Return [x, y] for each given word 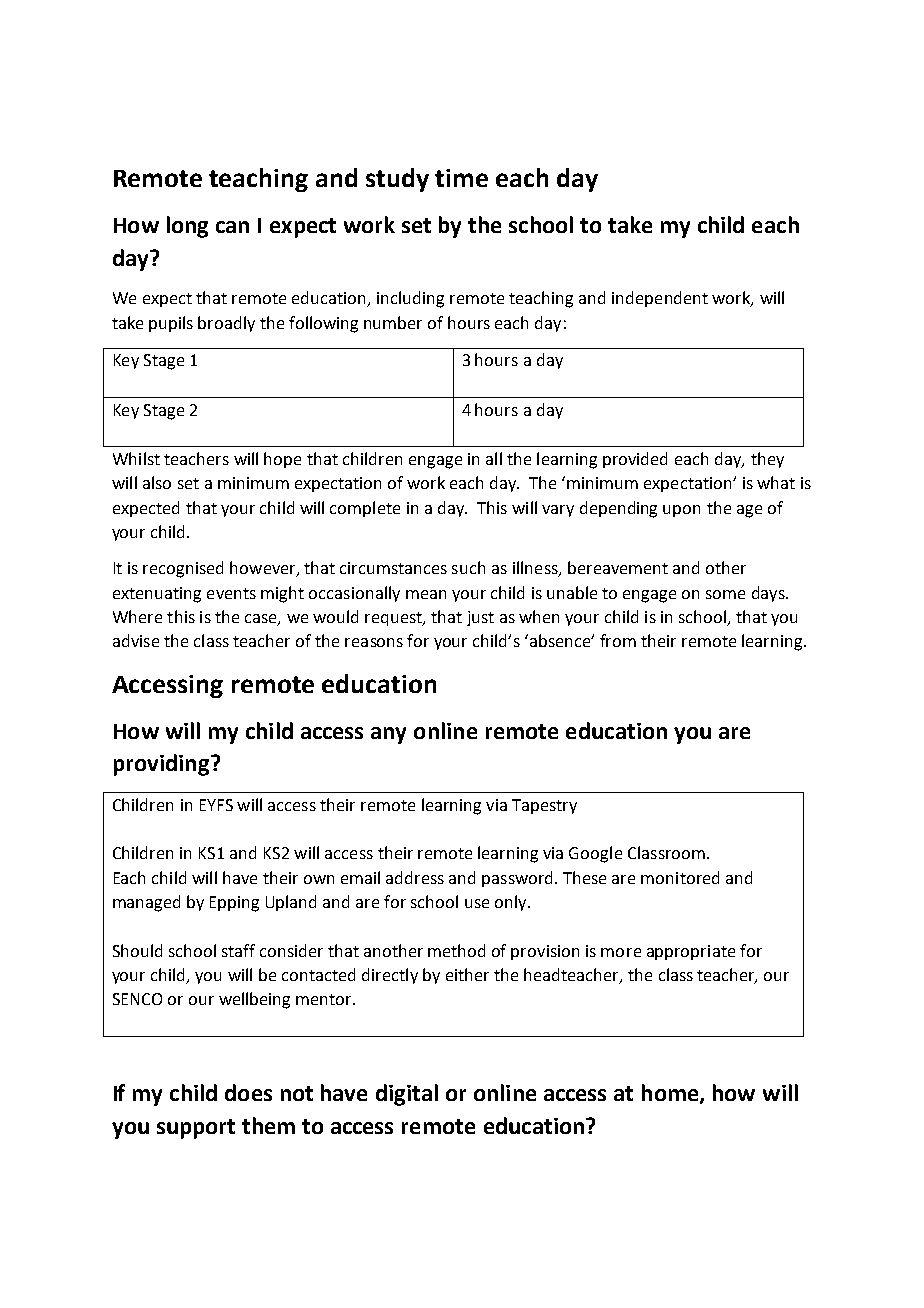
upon [681, 511]
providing [163, 765]
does [248, 1092]
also [157, 482]
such [468, 567]
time [461, 178]
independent [660, 299]
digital [407, 1095]
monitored [680, 877]
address [415, 877]
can [232, 227]
